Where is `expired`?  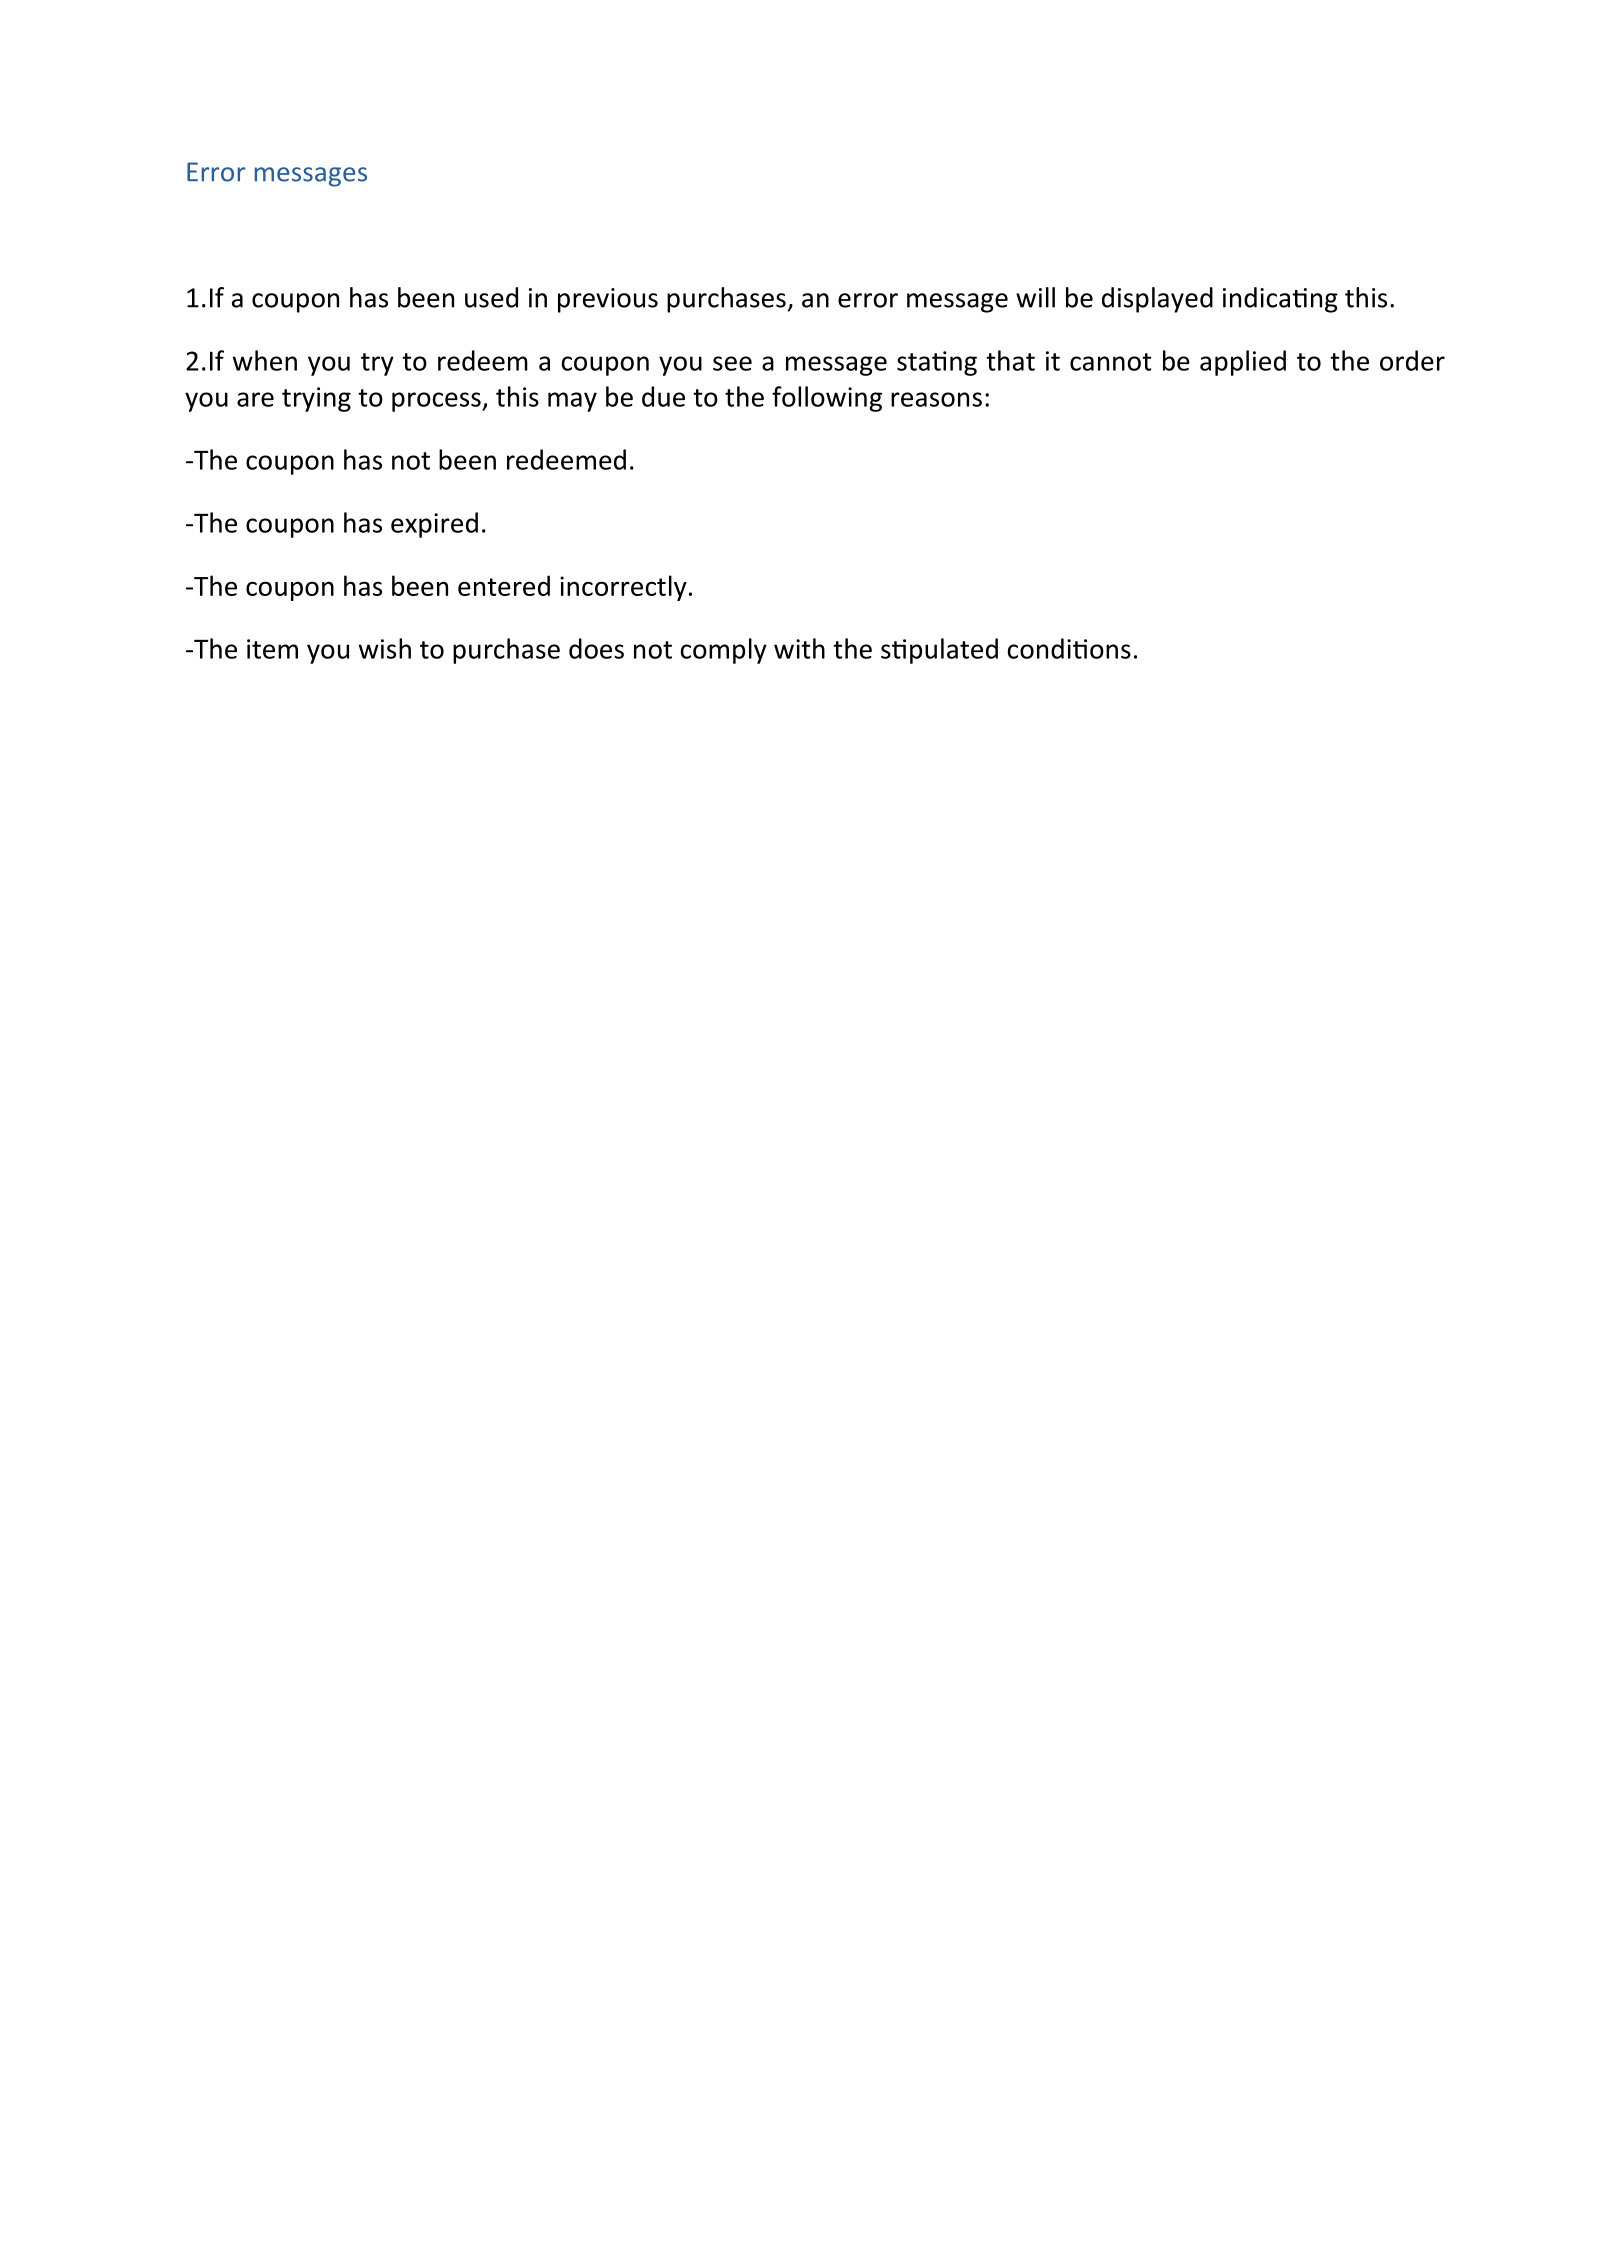 expired is located at coordinates (434, 525).
